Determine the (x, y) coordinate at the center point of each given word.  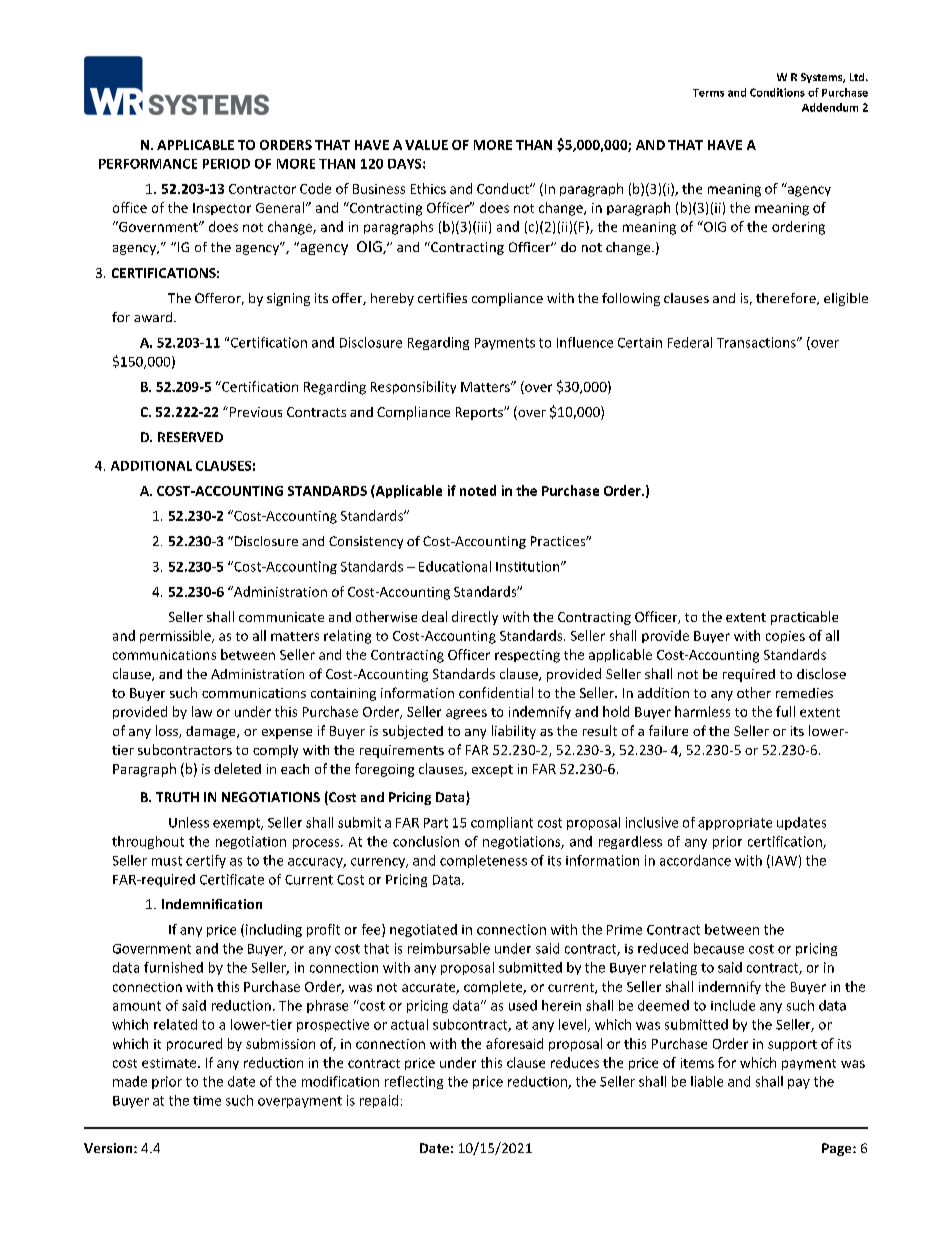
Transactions (757, 342)
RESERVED (190, 437)
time (207, 1101)
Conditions (777, 92)
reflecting (414, 1082)
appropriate (735, 824)
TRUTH (177, 797)
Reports (480, 413)
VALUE (426, 145)
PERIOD (226, 164)
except (492, 771)
